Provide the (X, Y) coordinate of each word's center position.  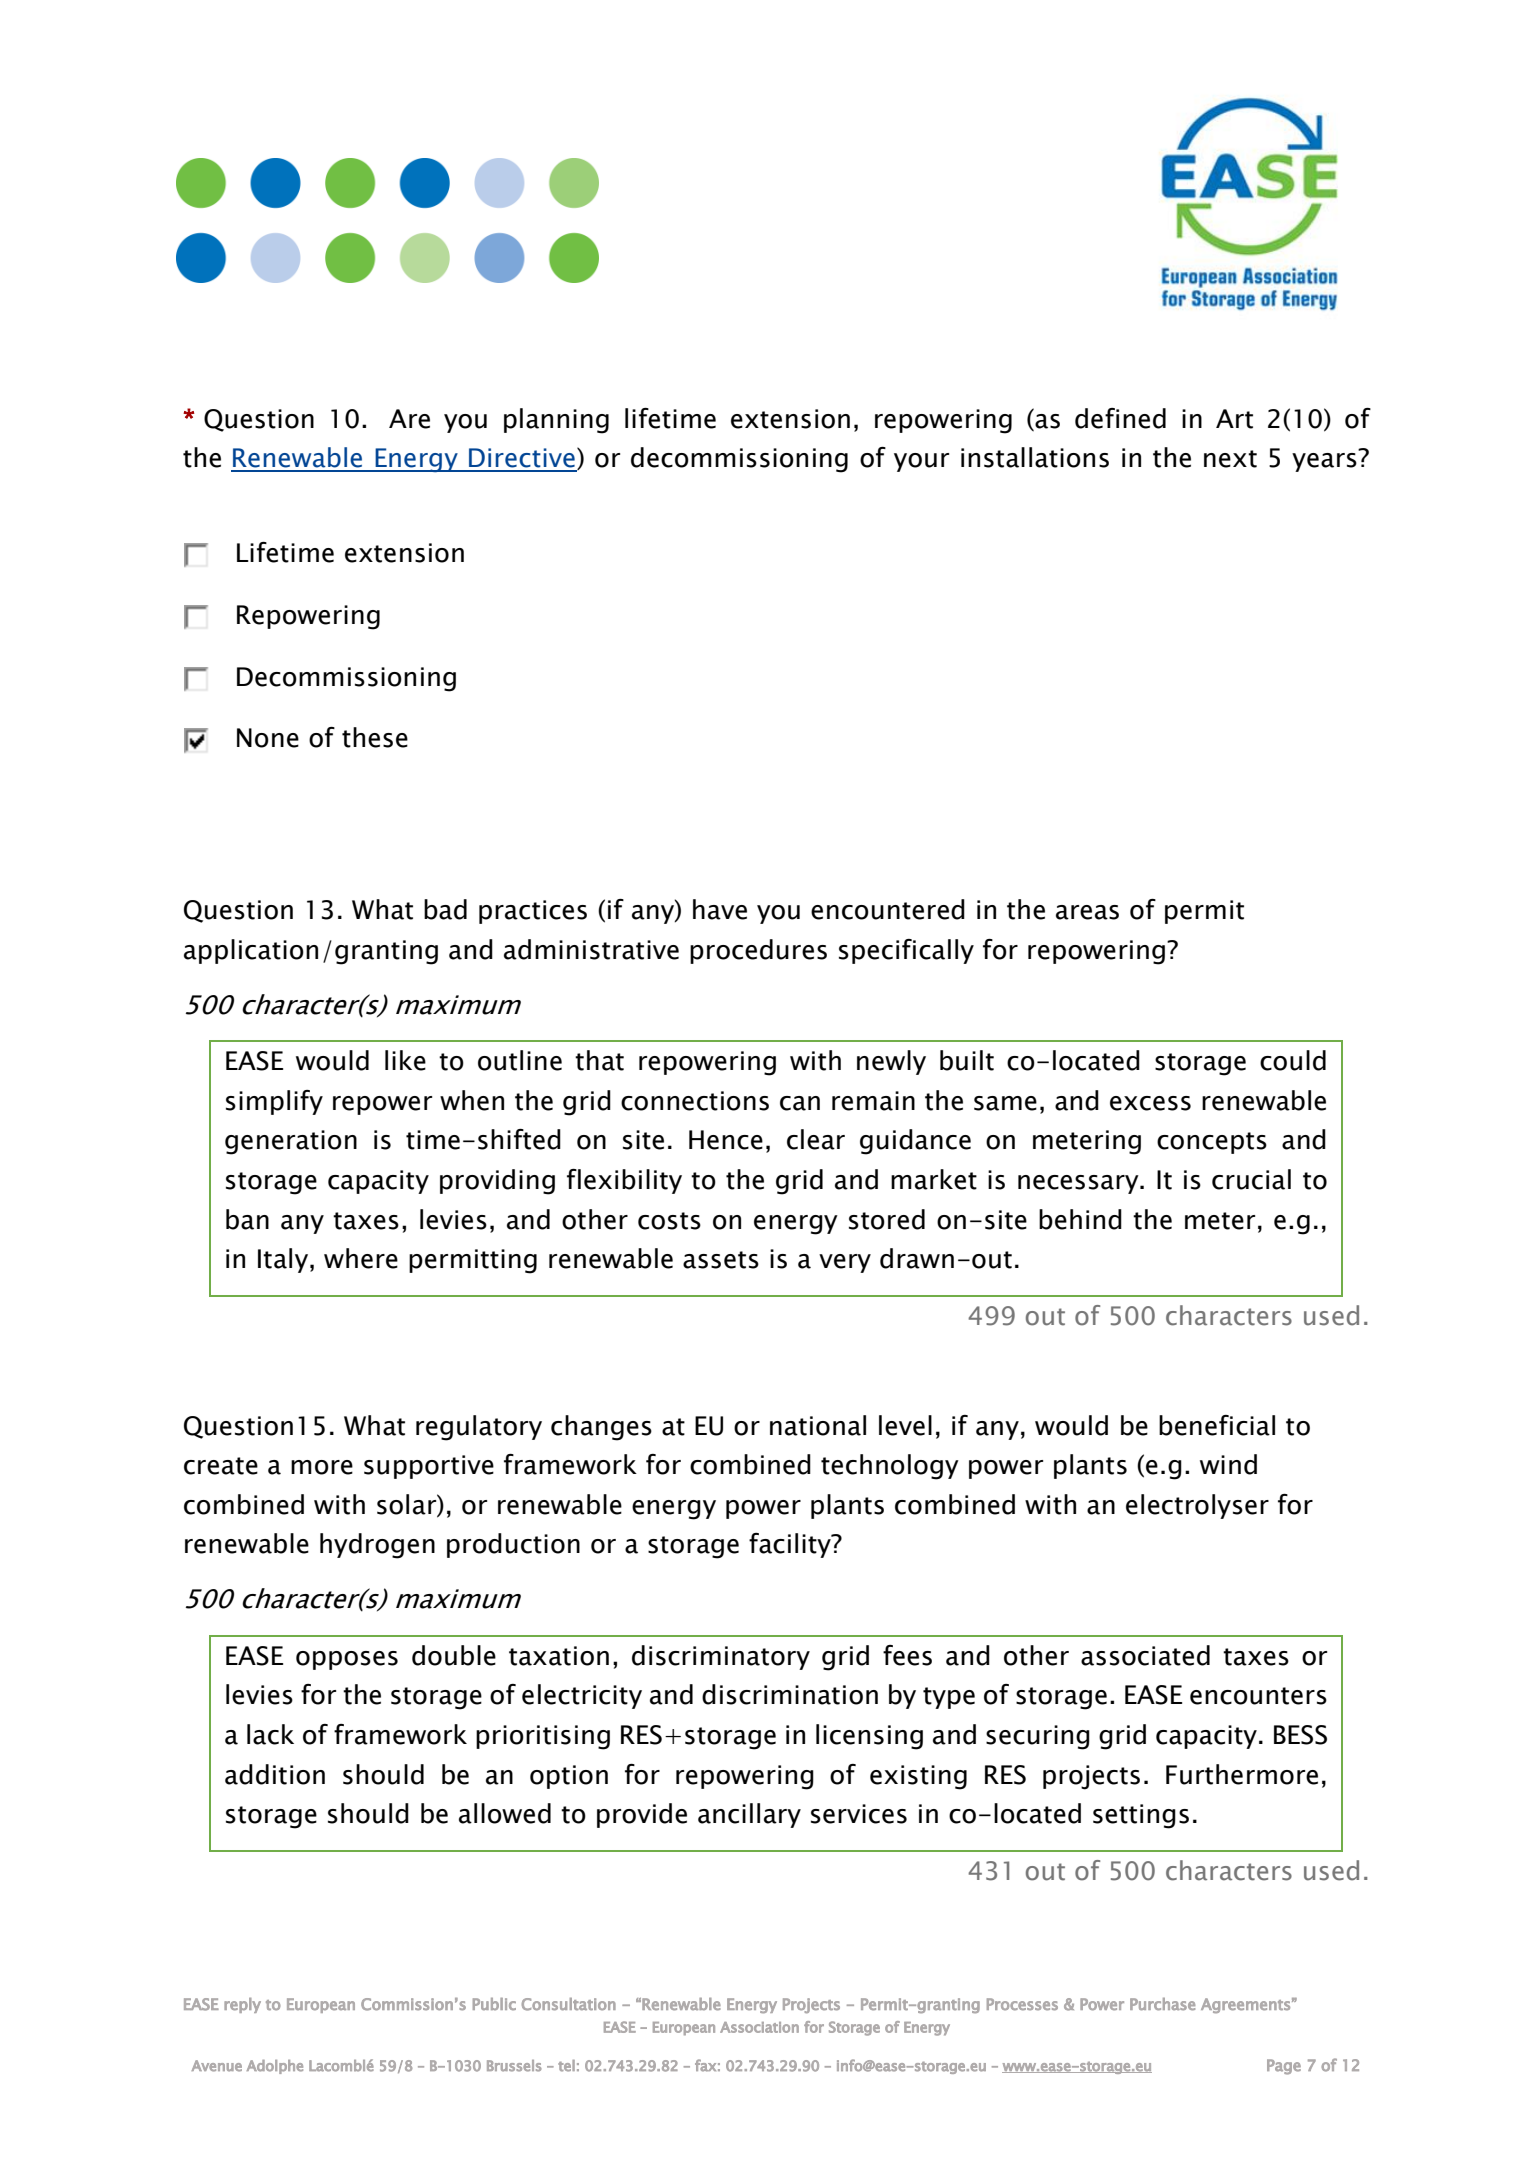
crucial (1251, 1179)
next (1230, 459)
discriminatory (721, 1657)
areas (1087, 912)
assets (721, 1260)
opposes (347, 1660)
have (720, 909)
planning (556, 421)
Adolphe (275, 2067)
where (361, 1258)
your (921, 462)
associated (1145, 1655)
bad (445, 909)
